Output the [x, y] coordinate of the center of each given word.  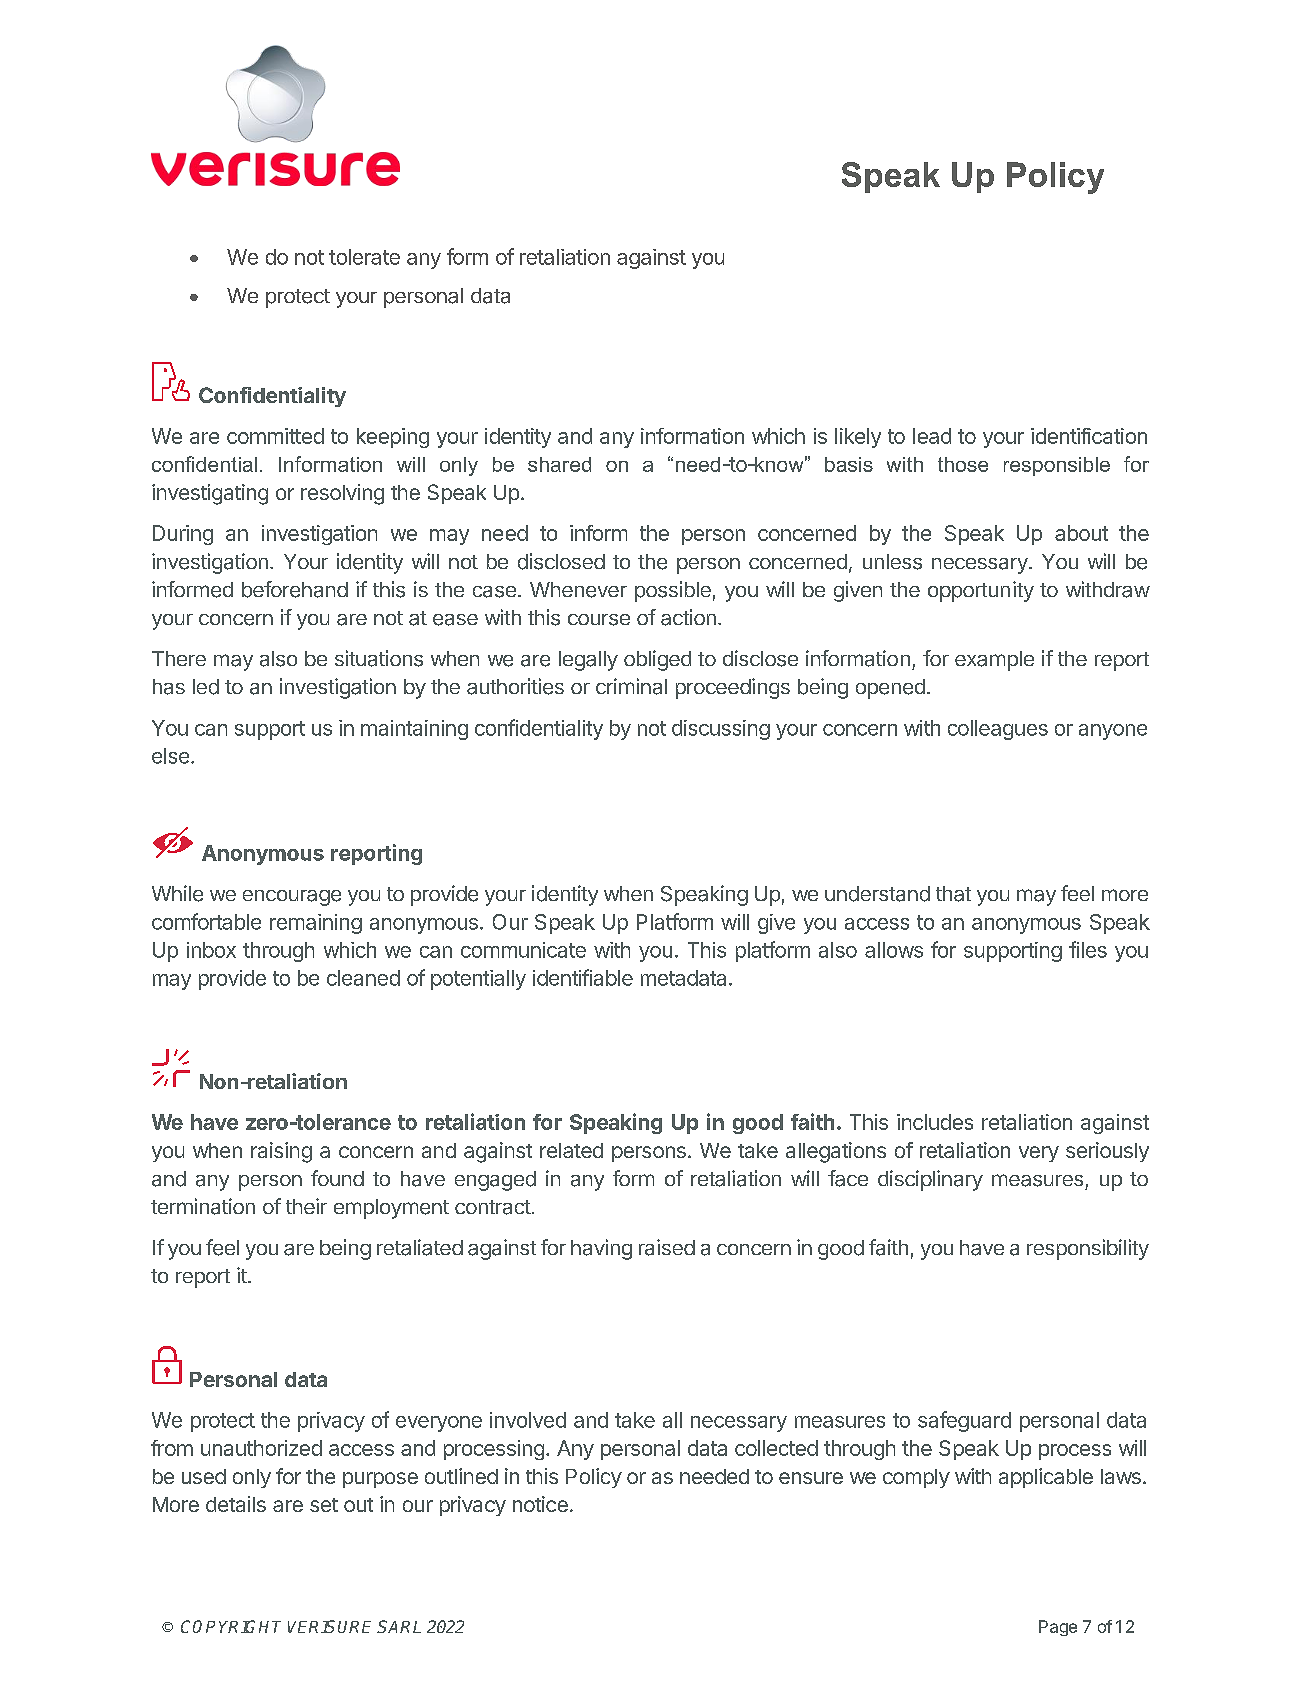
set [324, 1505]
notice [540, 1504]
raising [281, 1152]
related [571, 1150]
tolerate [364, 257]
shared [559, 464]
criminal [631, 686]
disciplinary [930, 1180]
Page [1058, 1628]
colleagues [998, 730]
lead [932, 436]
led [206, 687]
